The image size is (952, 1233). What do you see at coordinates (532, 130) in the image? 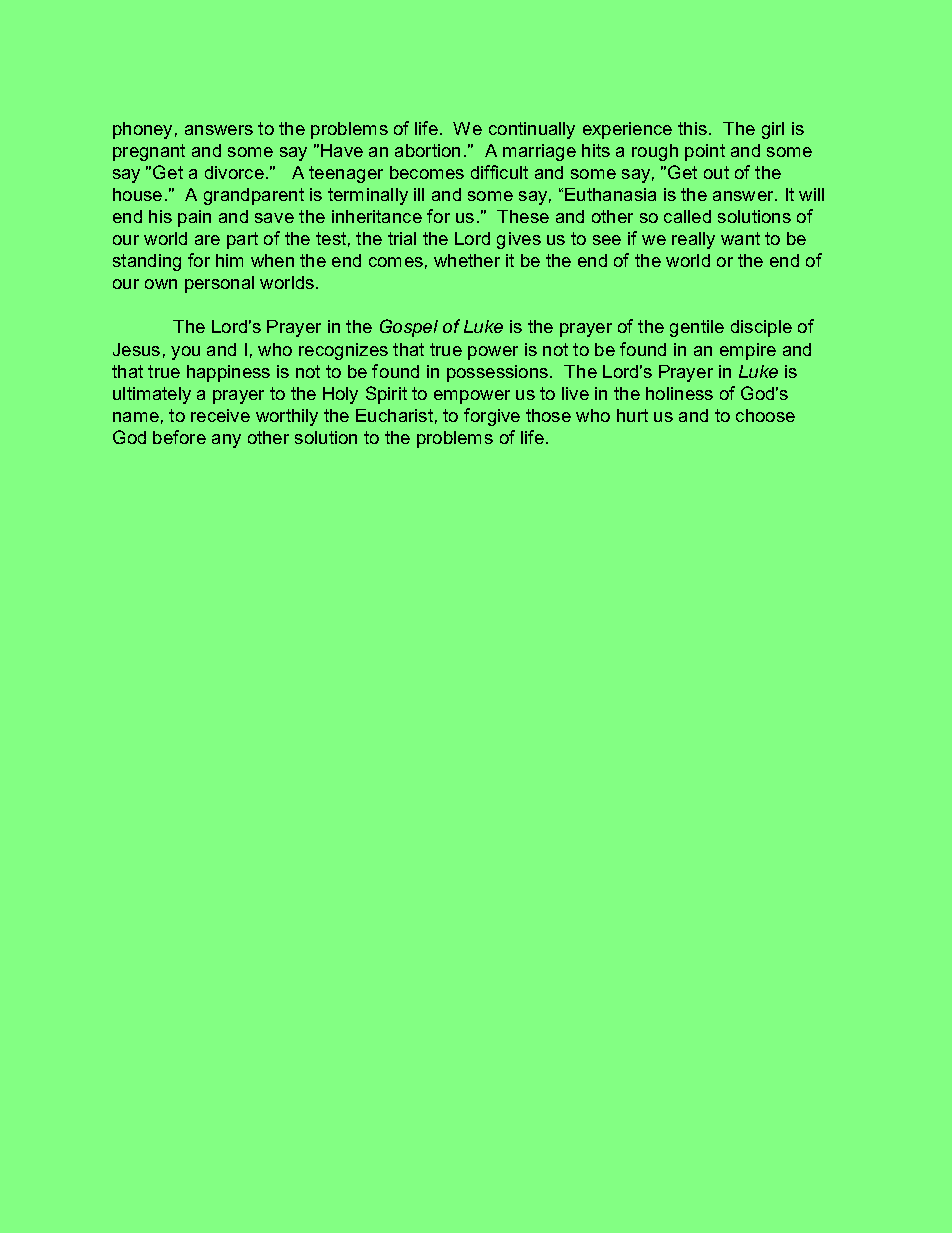
I see `continually` at bounding box center [532, 130].
